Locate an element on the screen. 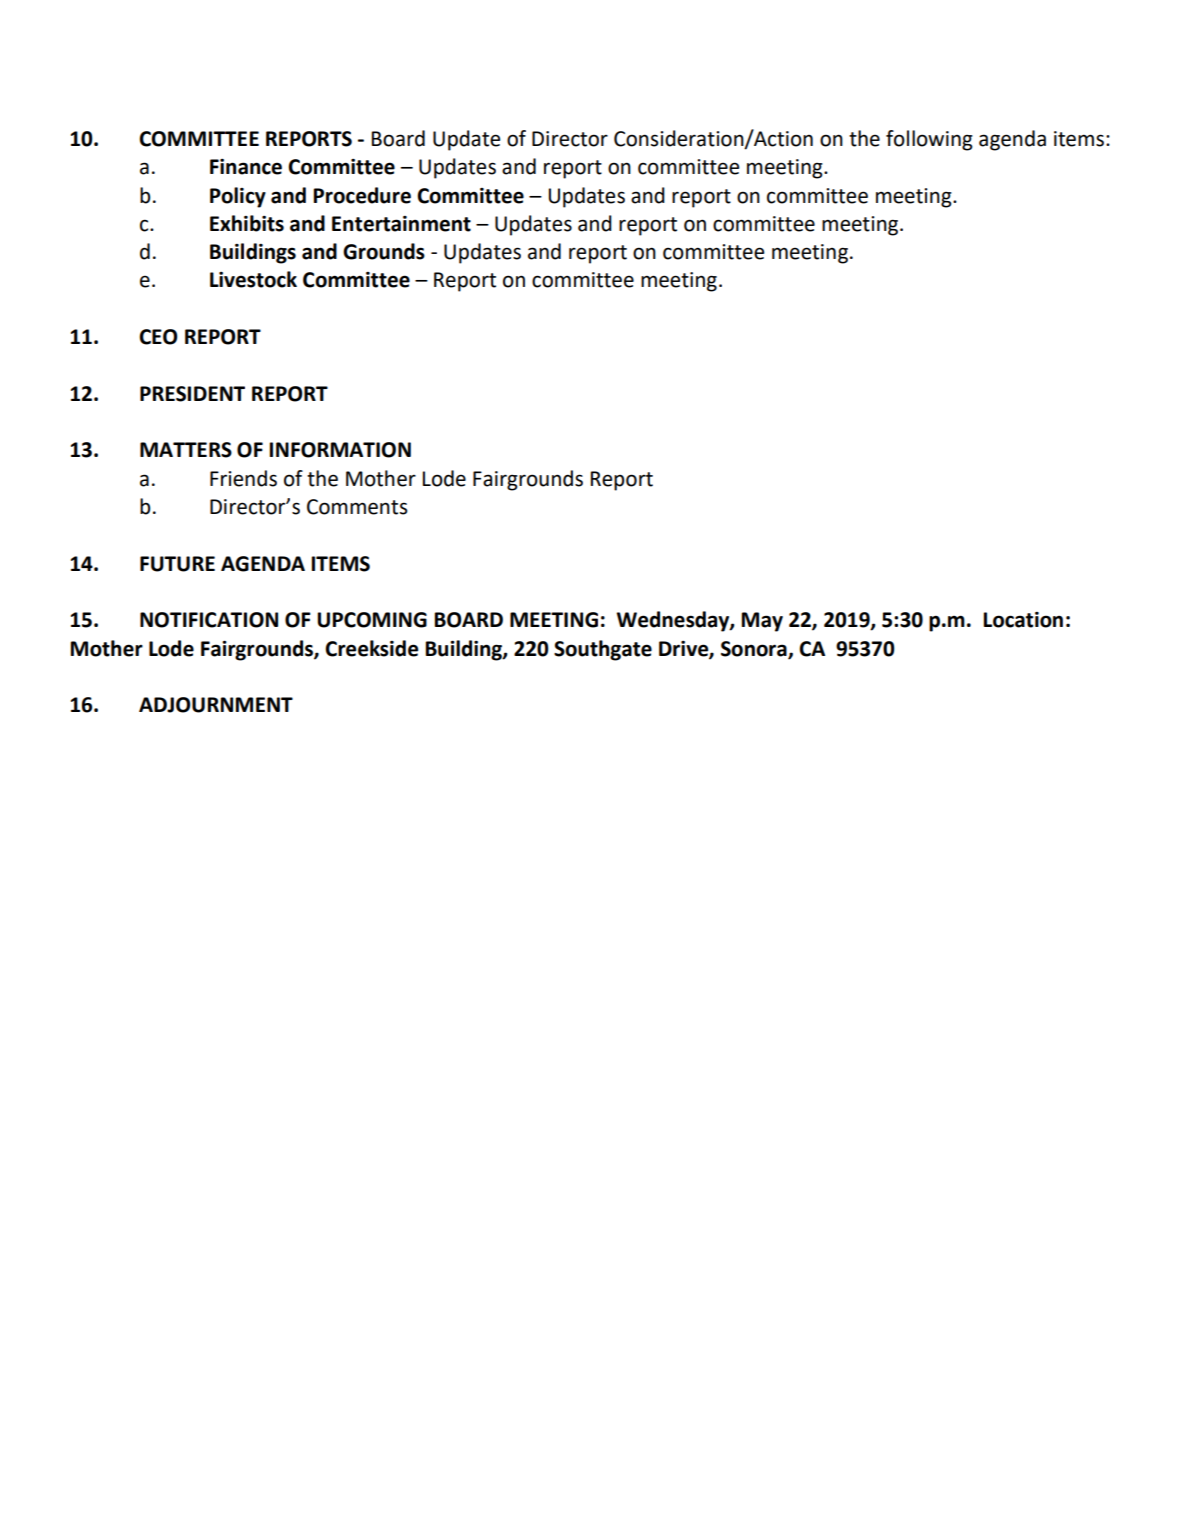 This screenshot has width=1183, height=1531. Finance is located at coordinates (246, 167).
